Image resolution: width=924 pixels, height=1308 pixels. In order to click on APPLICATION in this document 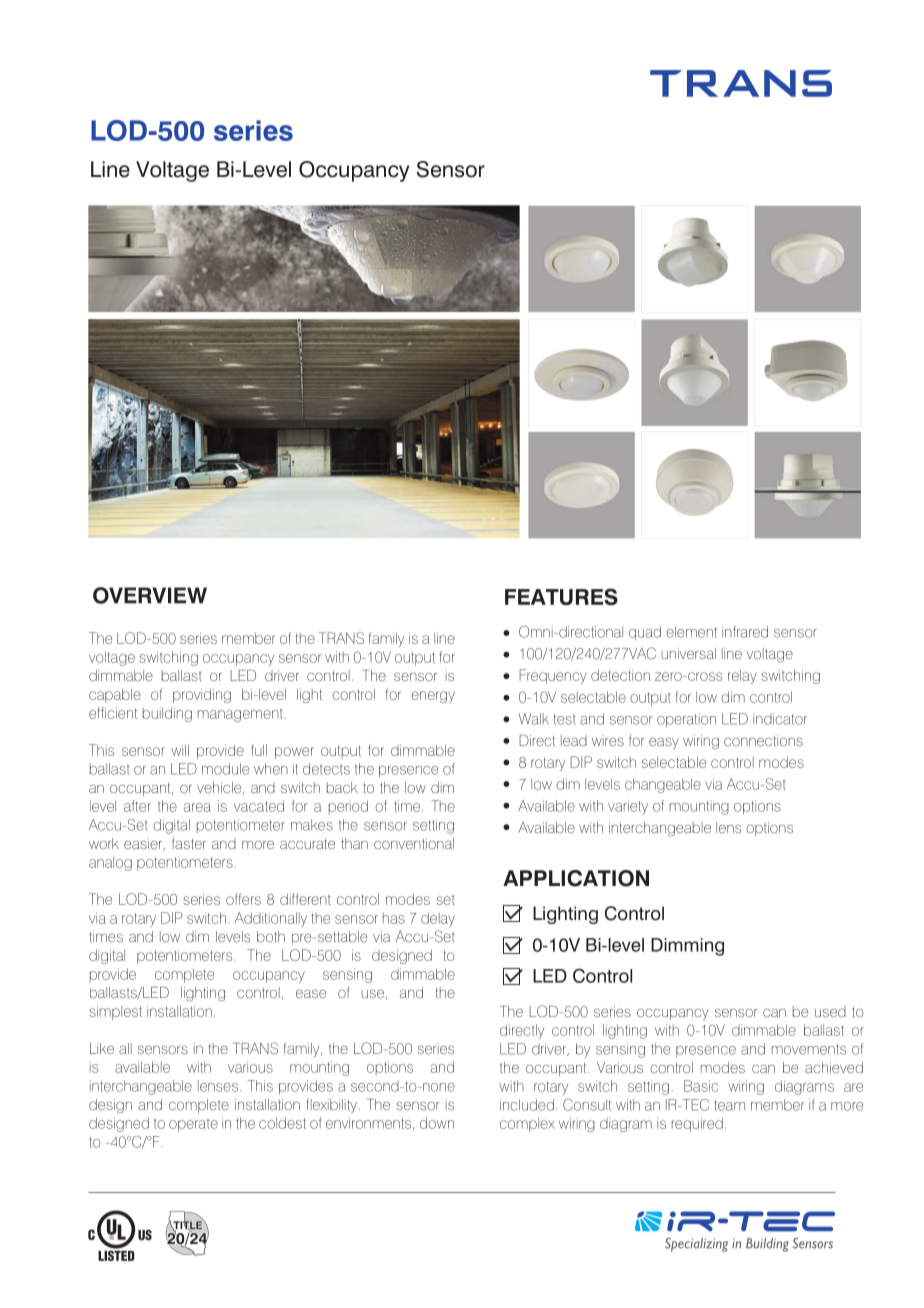, I will do `click(576, 878)`.
